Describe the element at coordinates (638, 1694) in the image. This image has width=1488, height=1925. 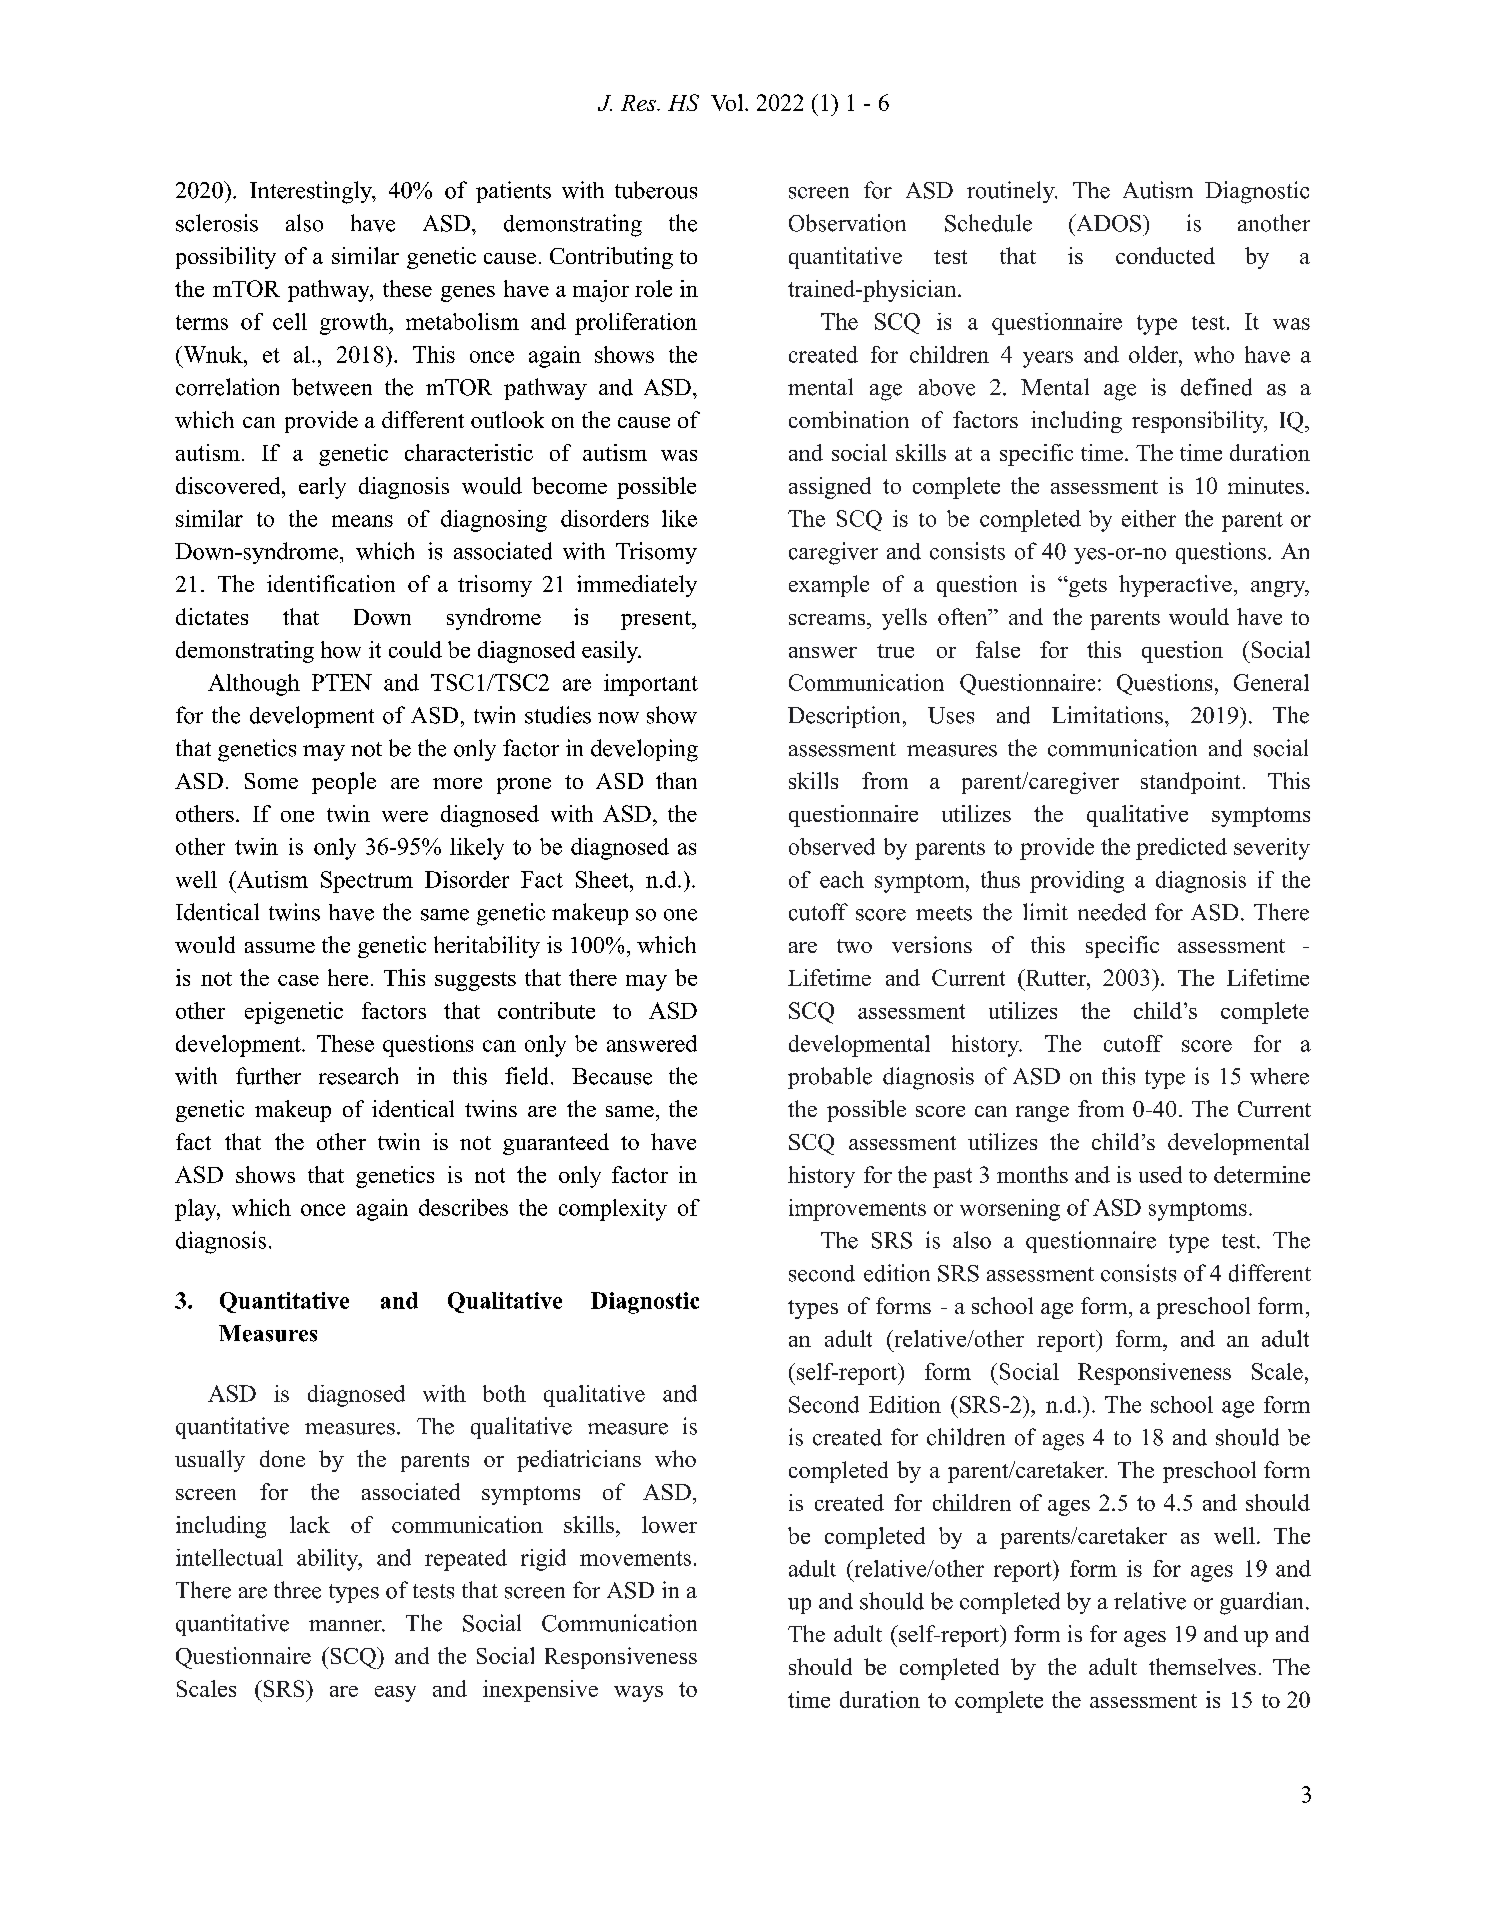
I see `ways` at that location.
